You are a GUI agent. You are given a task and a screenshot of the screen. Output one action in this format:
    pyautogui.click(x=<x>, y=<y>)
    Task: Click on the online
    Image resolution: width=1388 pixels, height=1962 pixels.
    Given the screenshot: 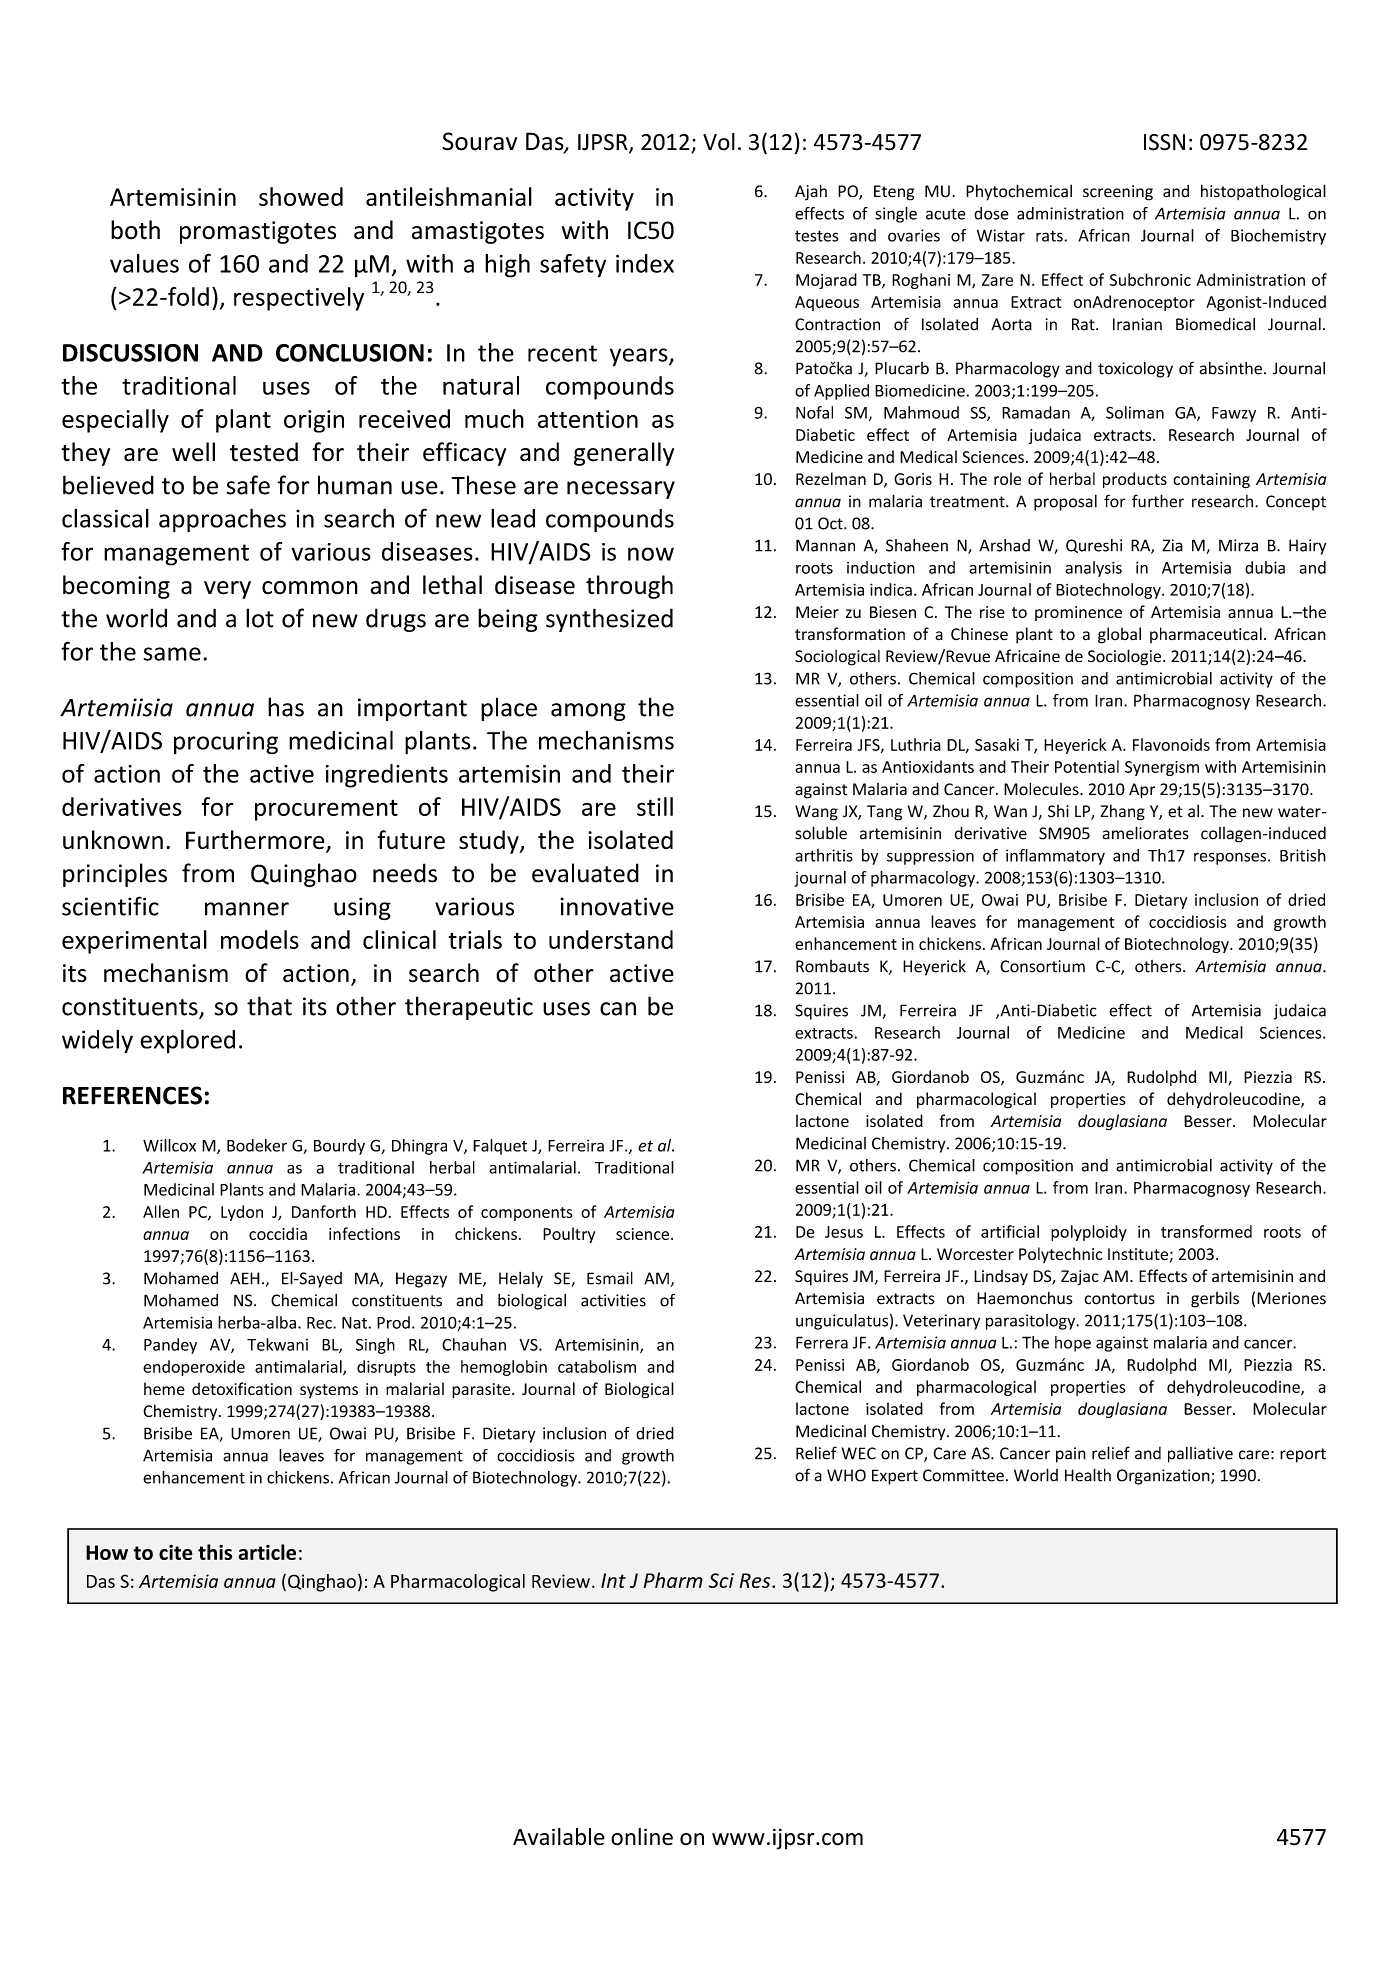 What is the action you would take?
    pyautogui.click(x=642, y=1836)
